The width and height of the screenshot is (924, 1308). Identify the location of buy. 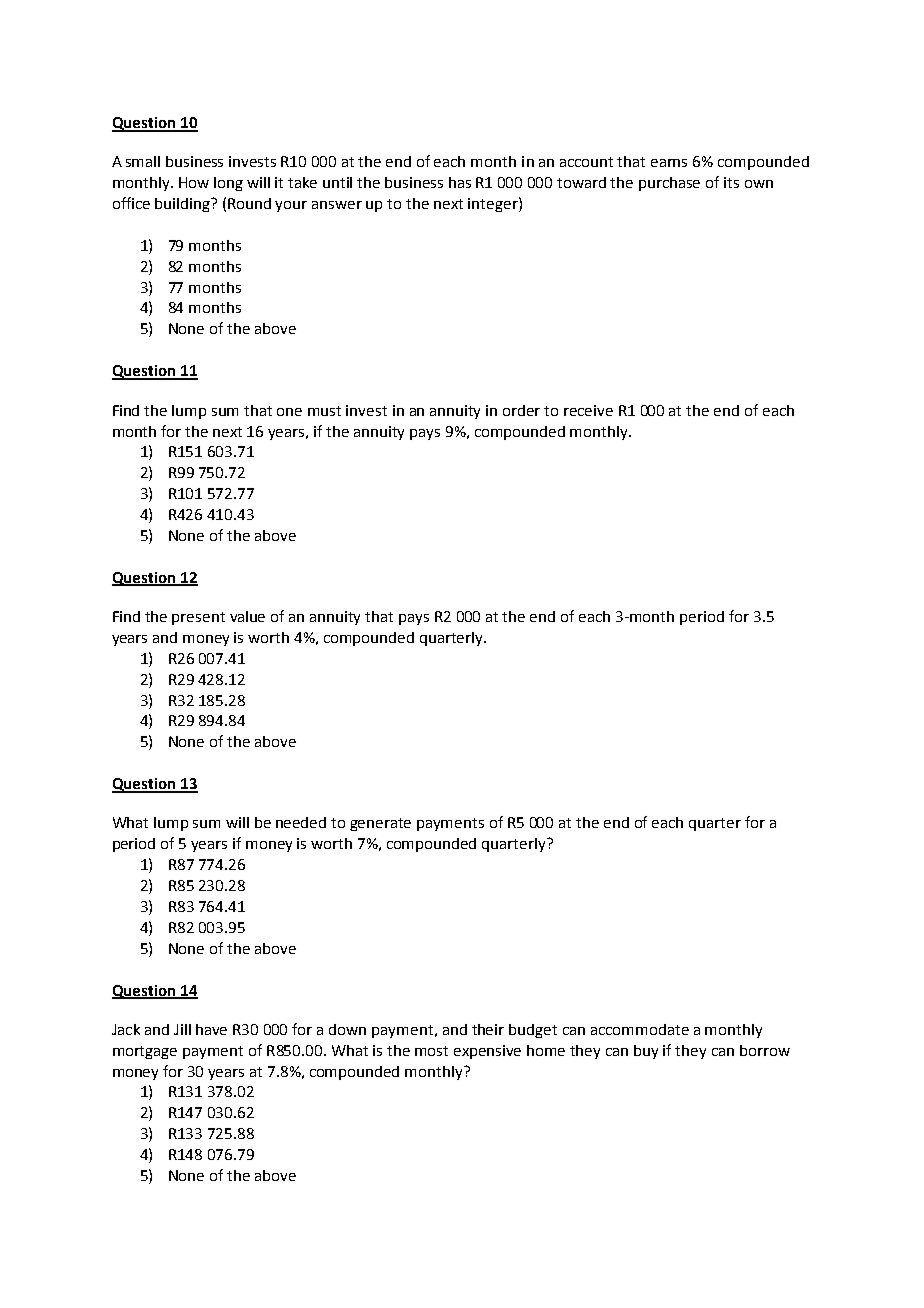
(646, 1052).
